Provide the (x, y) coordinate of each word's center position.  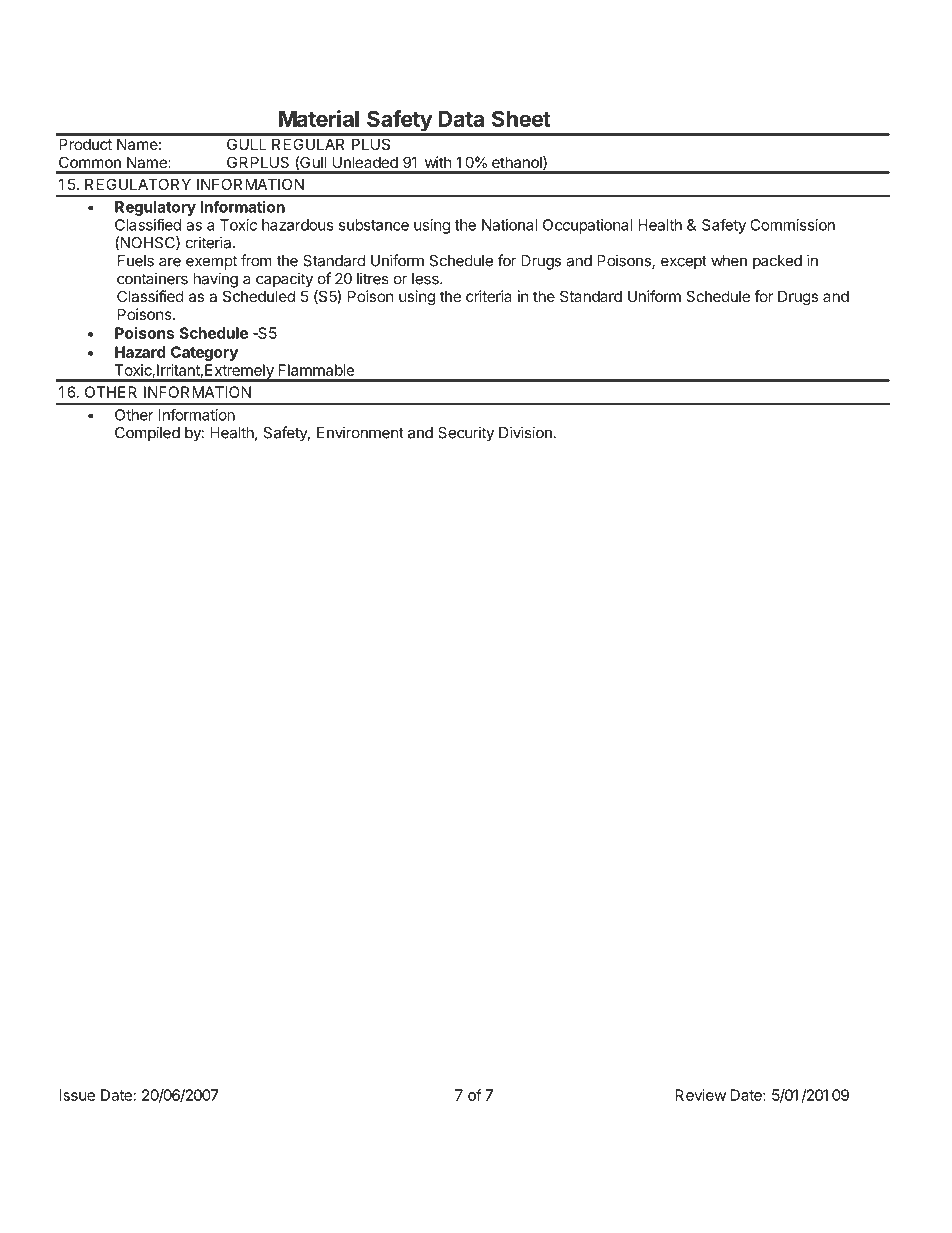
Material (319, 118)
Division (525, 432)
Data (461, 119)
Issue (77, 1095)
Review (700, 1095)
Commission (792, 225)
